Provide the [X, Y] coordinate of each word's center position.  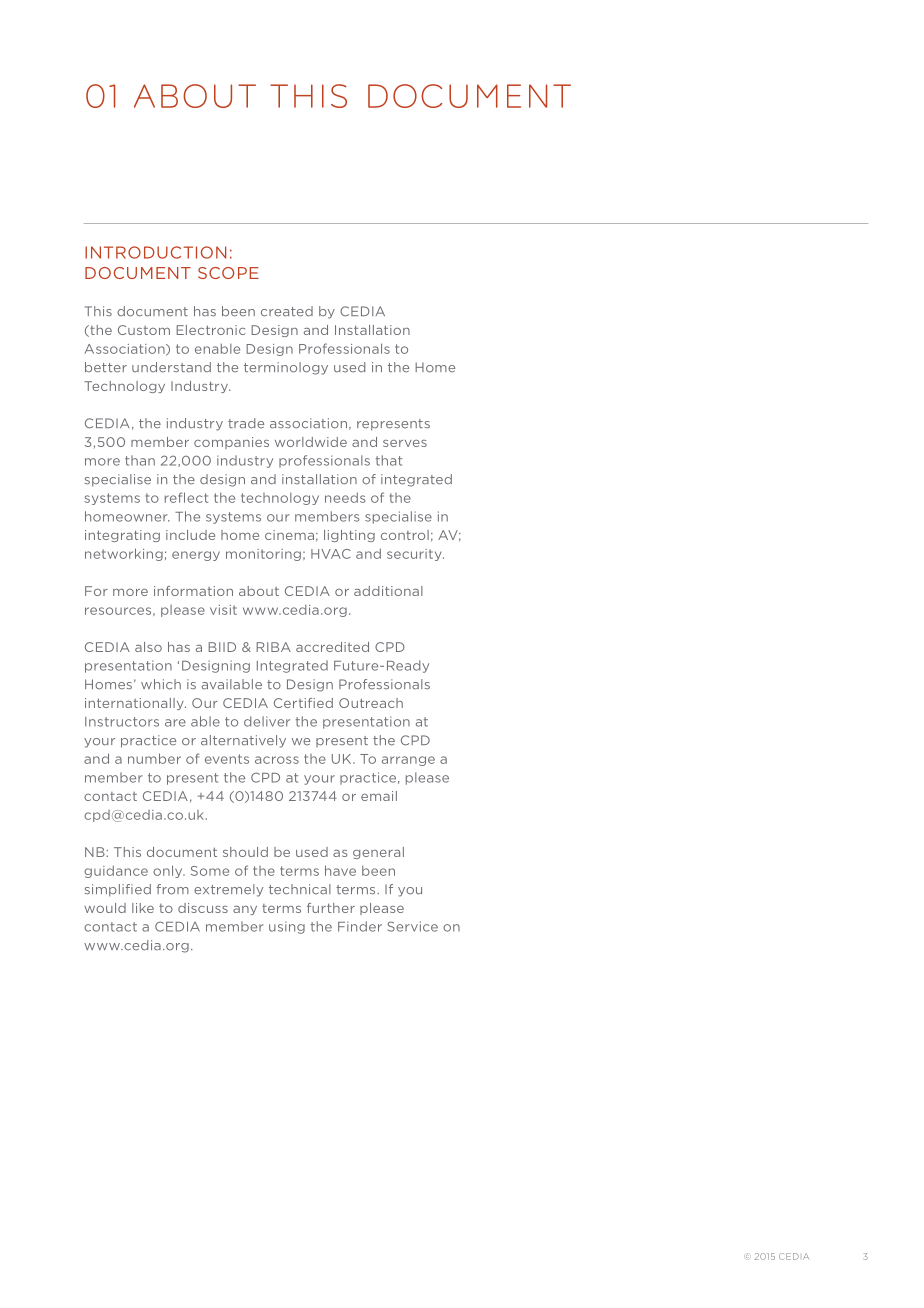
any [245, 910]
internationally [135, 704]
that [389, 460]
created [287, 311]
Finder [360, 926]
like [143, 908]
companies [231, 443]
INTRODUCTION [155, 252]
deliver [267, 721]
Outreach [371, 703]
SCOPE [228, 273]
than [140, 460]
